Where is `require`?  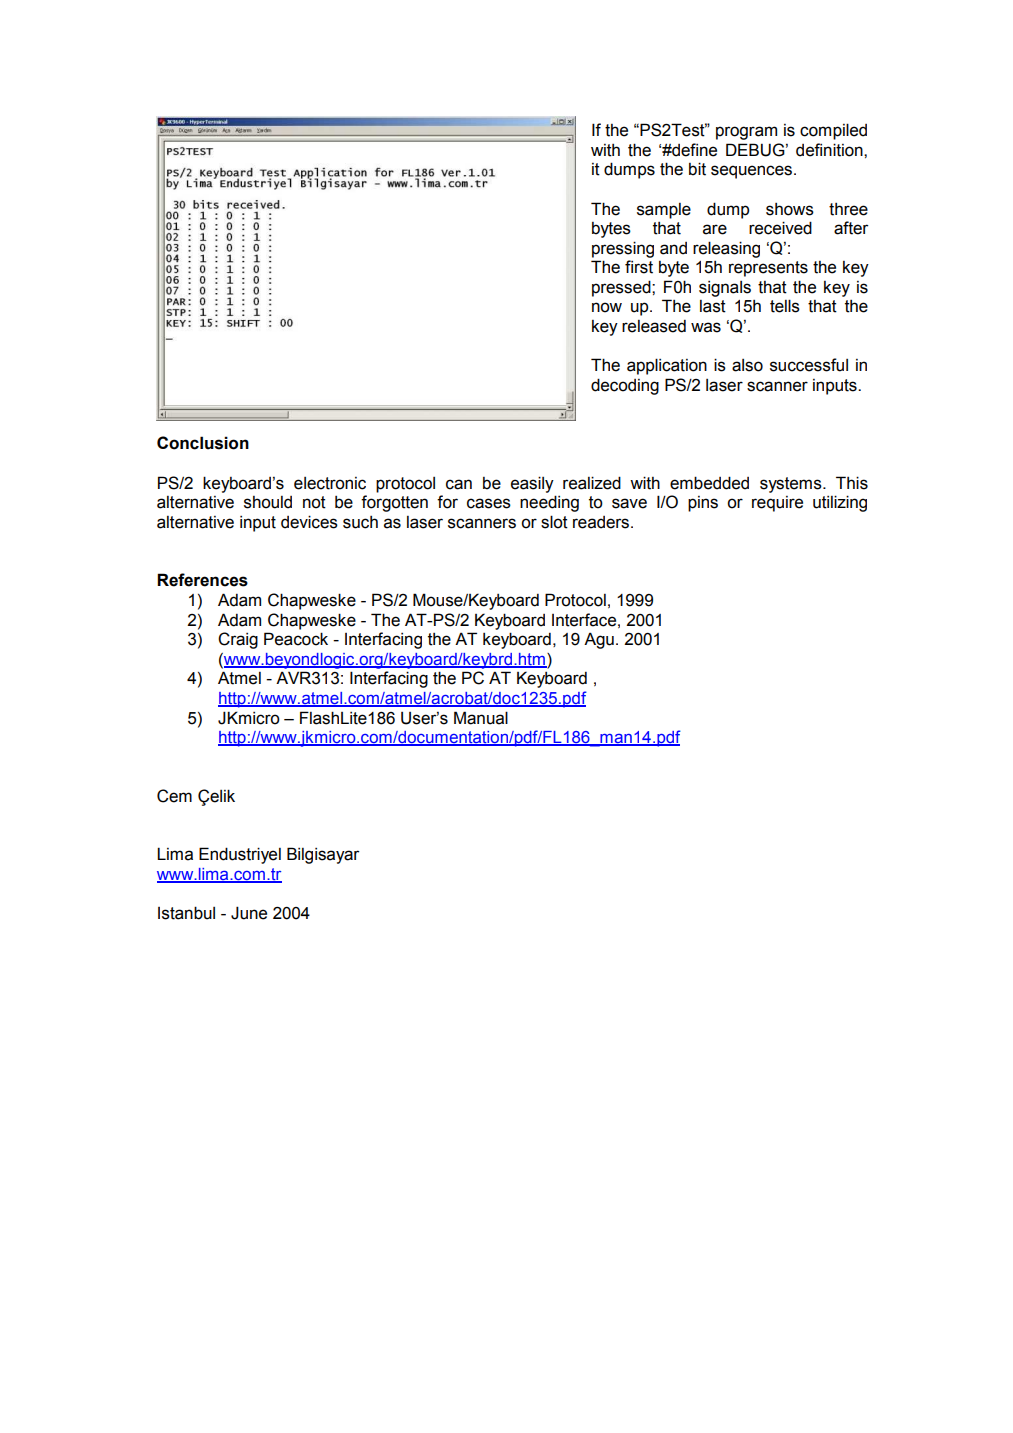 require is located at coordinates (777, 504).
